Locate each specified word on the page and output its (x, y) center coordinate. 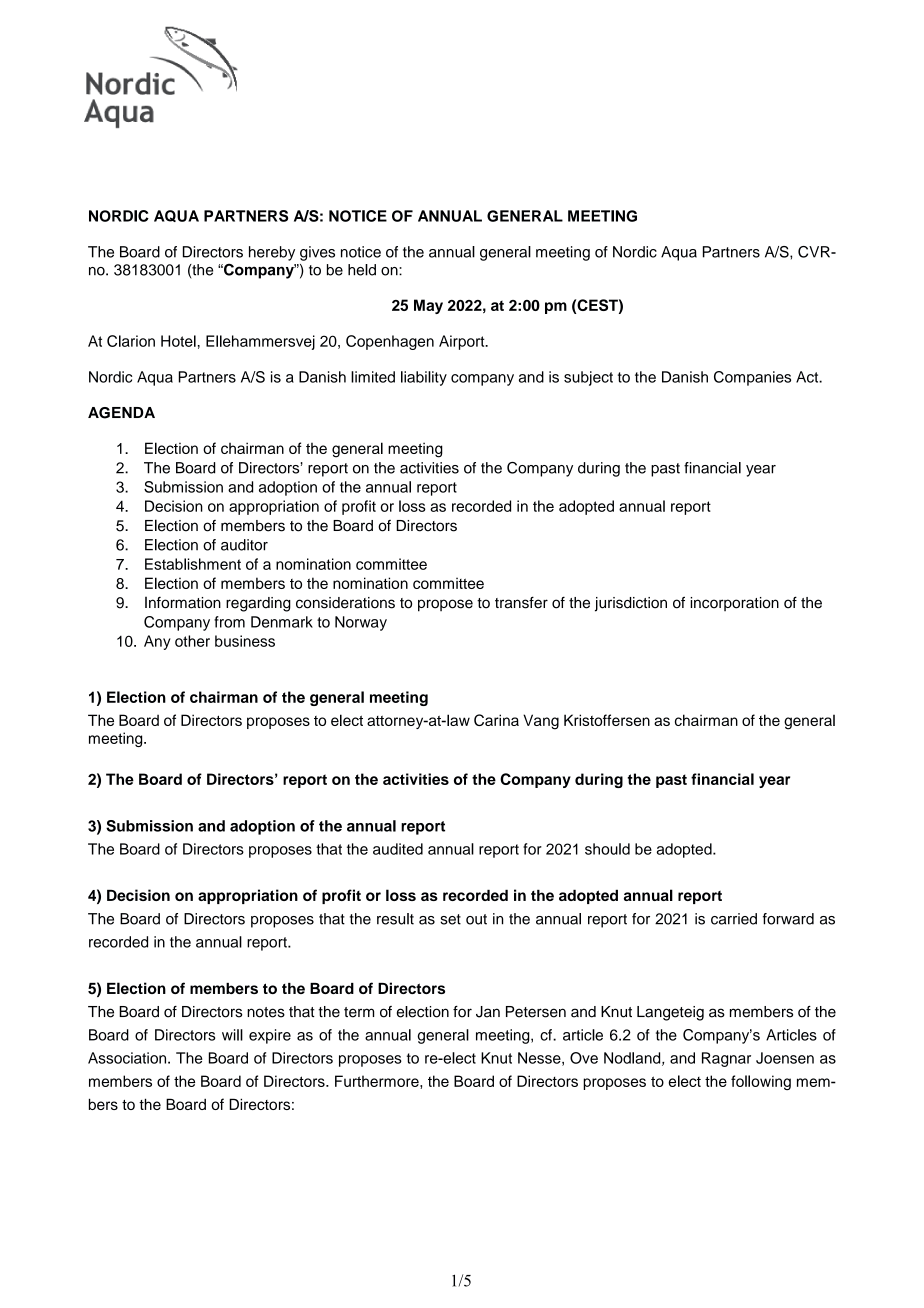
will (232, 1035)
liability (424, 378)
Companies (752, 378)
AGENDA (121, 413)
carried (734, 919)
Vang (541, 722)
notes (266, 1012)
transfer (521, 602)
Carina (496, 720)
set (450, 919)
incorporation (734, 604)
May (428, 306)
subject (588, 378)
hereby (272, 253)
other (192, 641)
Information (183, 603)
